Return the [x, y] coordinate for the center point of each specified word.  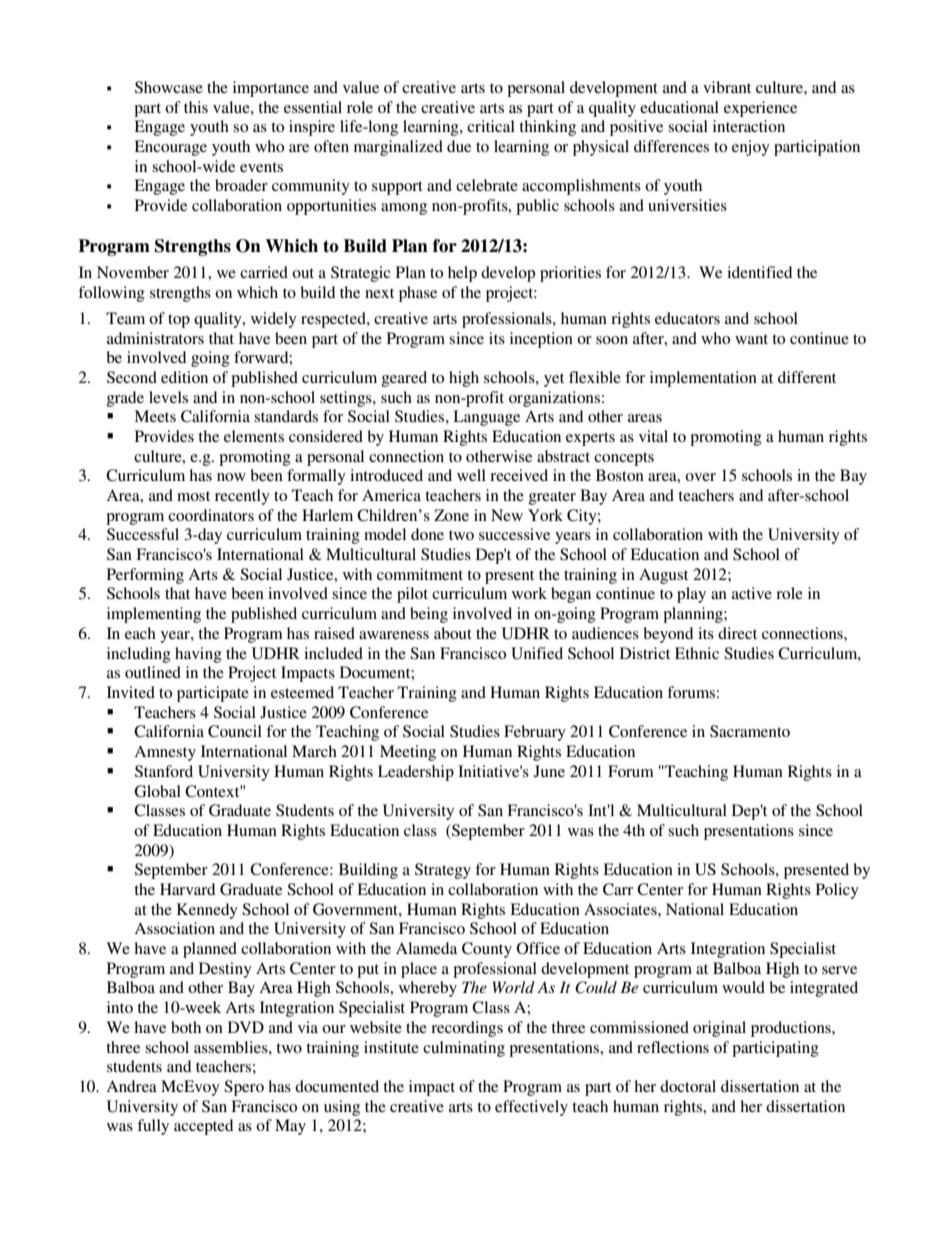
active [752, 593]
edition [184, 377]
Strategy [443, 871]
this [196, 107]
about [453, 633]
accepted [203, 1127]
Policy [837, 891]
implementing [154, 615]
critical [491, 126]
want [751, 339]
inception [541, 340]
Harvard [187, 889]
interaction [749, 126]
